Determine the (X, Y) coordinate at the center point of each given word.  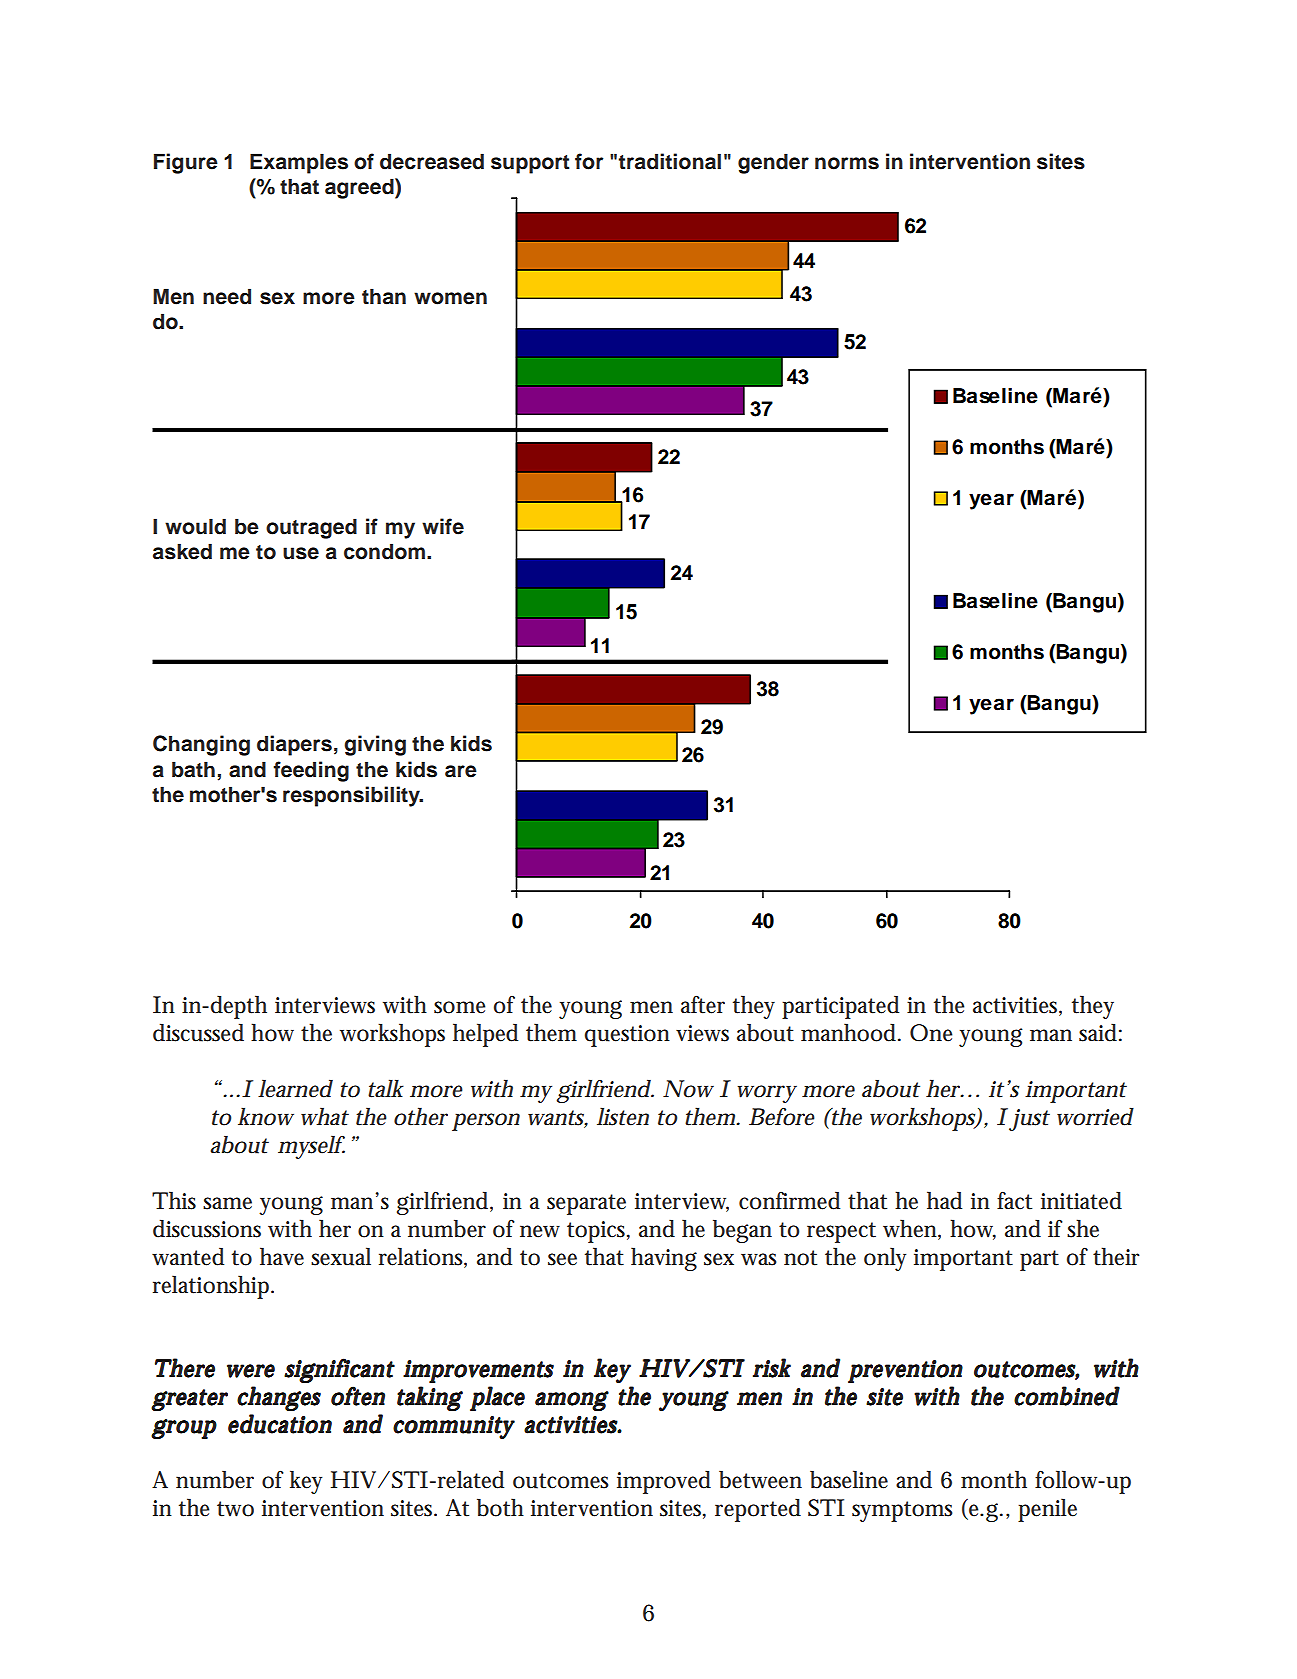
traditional (669, 161)
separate (586, 1204)
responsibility (352, 796)
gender (773, 163)
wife (443, 526)
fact (1014, 1201)
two (235, 1509)
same (227, 1203)
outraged (311, 528)
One (931, 1033)
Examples (299, 163)
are (461, 771)
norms (847, 163)
